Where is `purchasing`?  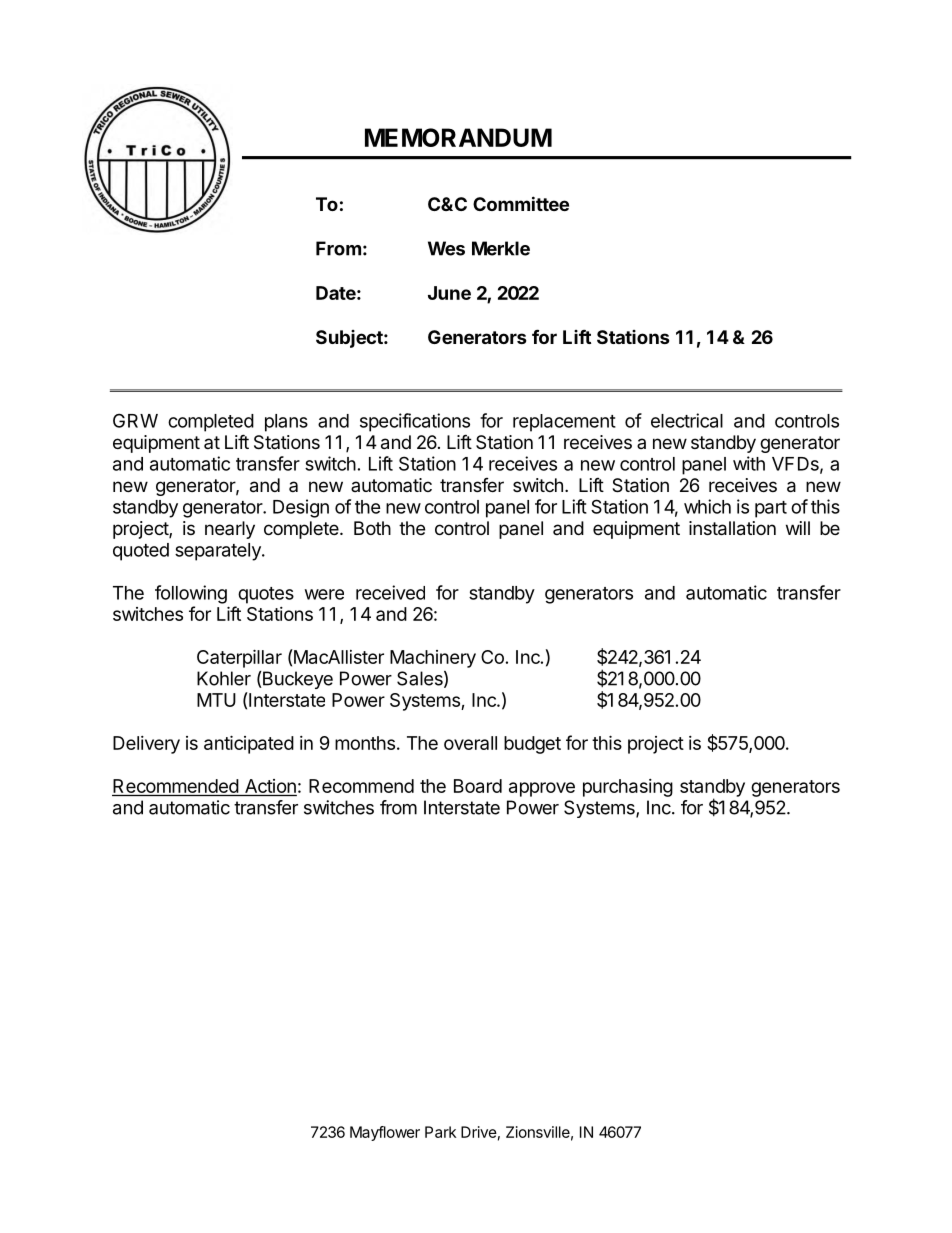 purchasing is located at coordinates (628, 788).
